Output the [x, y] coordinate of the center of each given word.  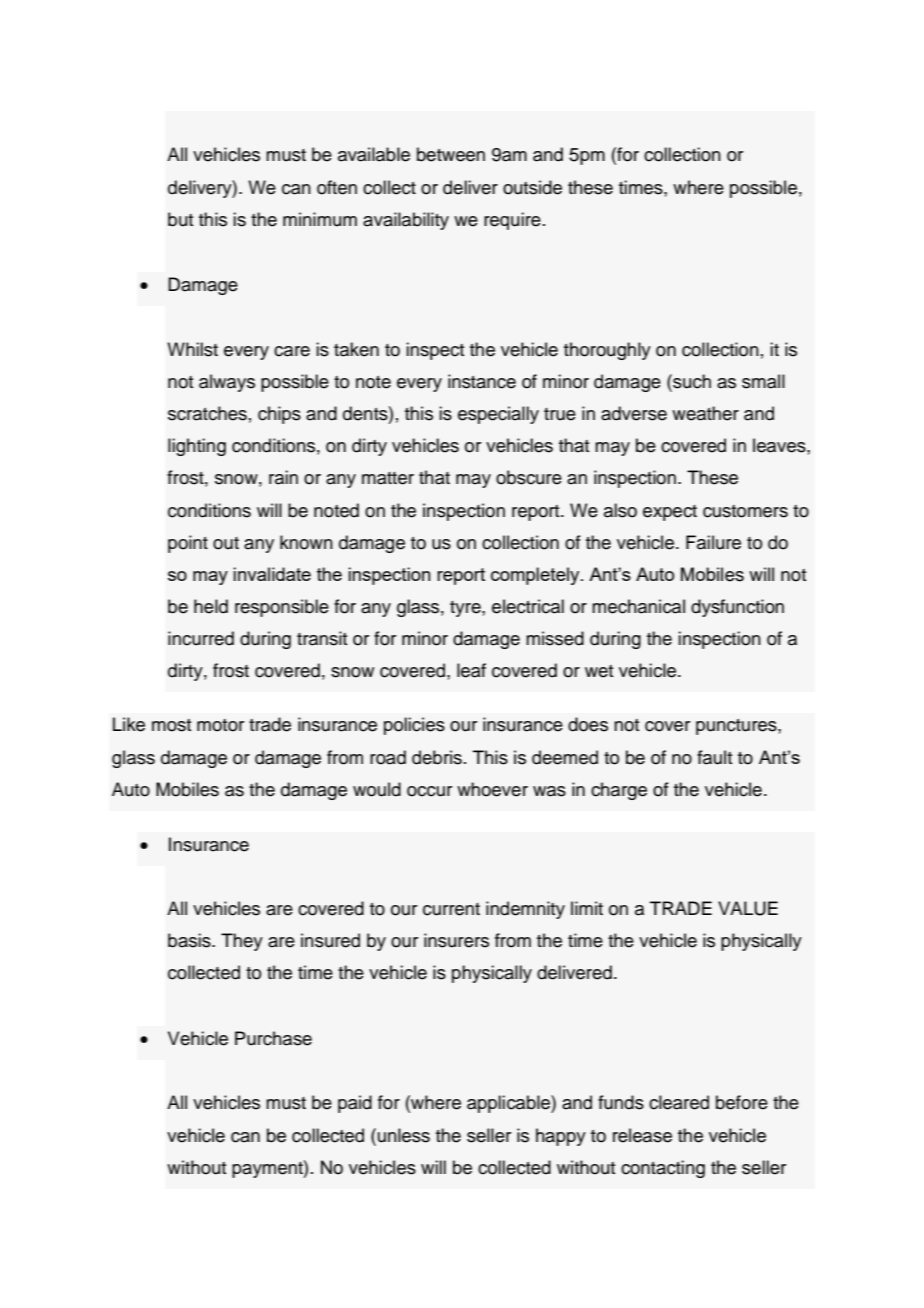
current [451, 909]
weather [705, 413]
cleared [679, 1102]
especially [498, 415]
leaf [471, 670]
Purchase [273, 1038]
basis [190, 940]
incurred [201, 638]
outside [532, 187]
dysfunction [737, 608]
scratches [207, 413]
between [451, 154]
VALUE [748, 908]
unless [402, 1135]
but [180, 219]
